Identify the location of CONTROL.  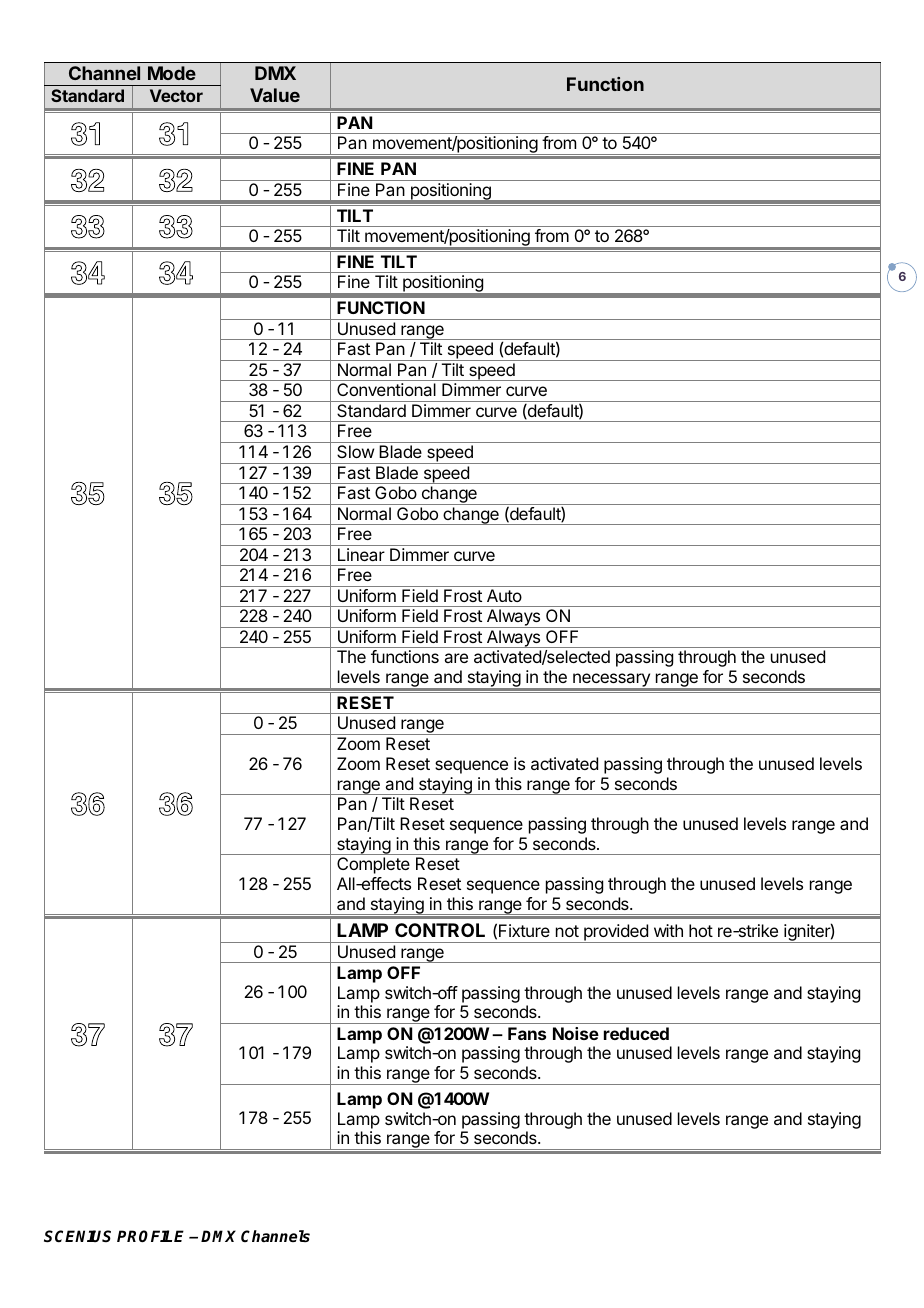
(440, 930).
